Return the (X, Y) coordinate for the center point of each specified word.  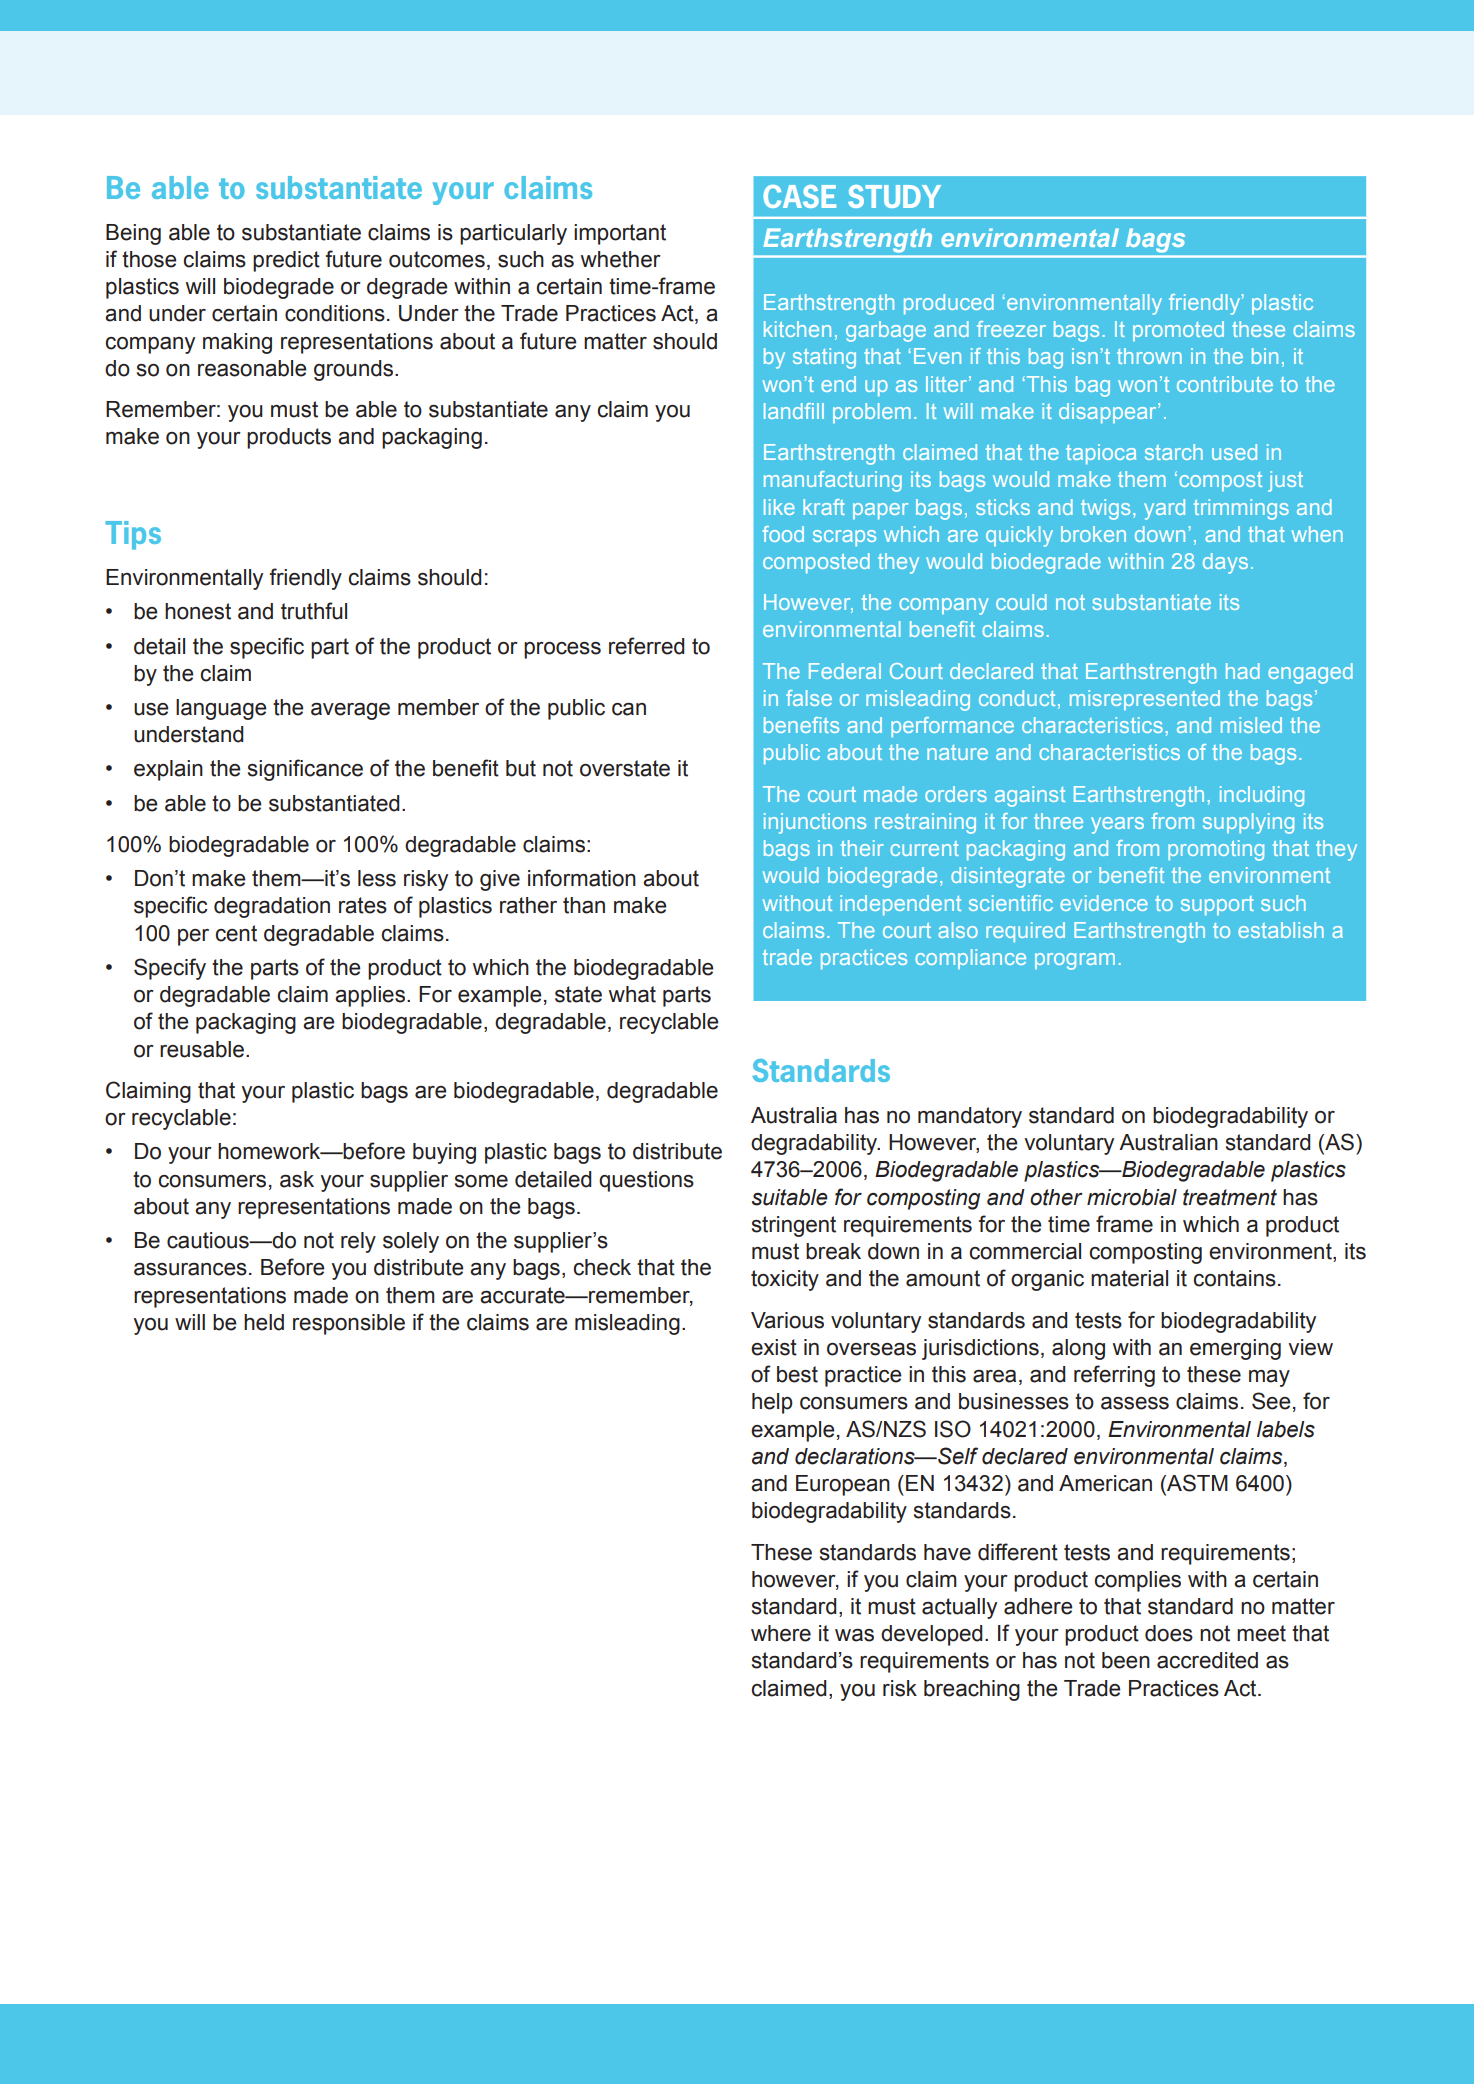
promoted (1178, 331)
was (854, 1635)
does (1169, 1633)
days (1225, 563)
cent (236, 933)
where (781, 1633)
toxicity (785, 1280)
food (783, 534)
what (632, 994)
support (1217, 905)
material (1129, 1278)
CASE (799, 196)
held (264, 1322)
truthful (314, 611)
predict (286, 261)
